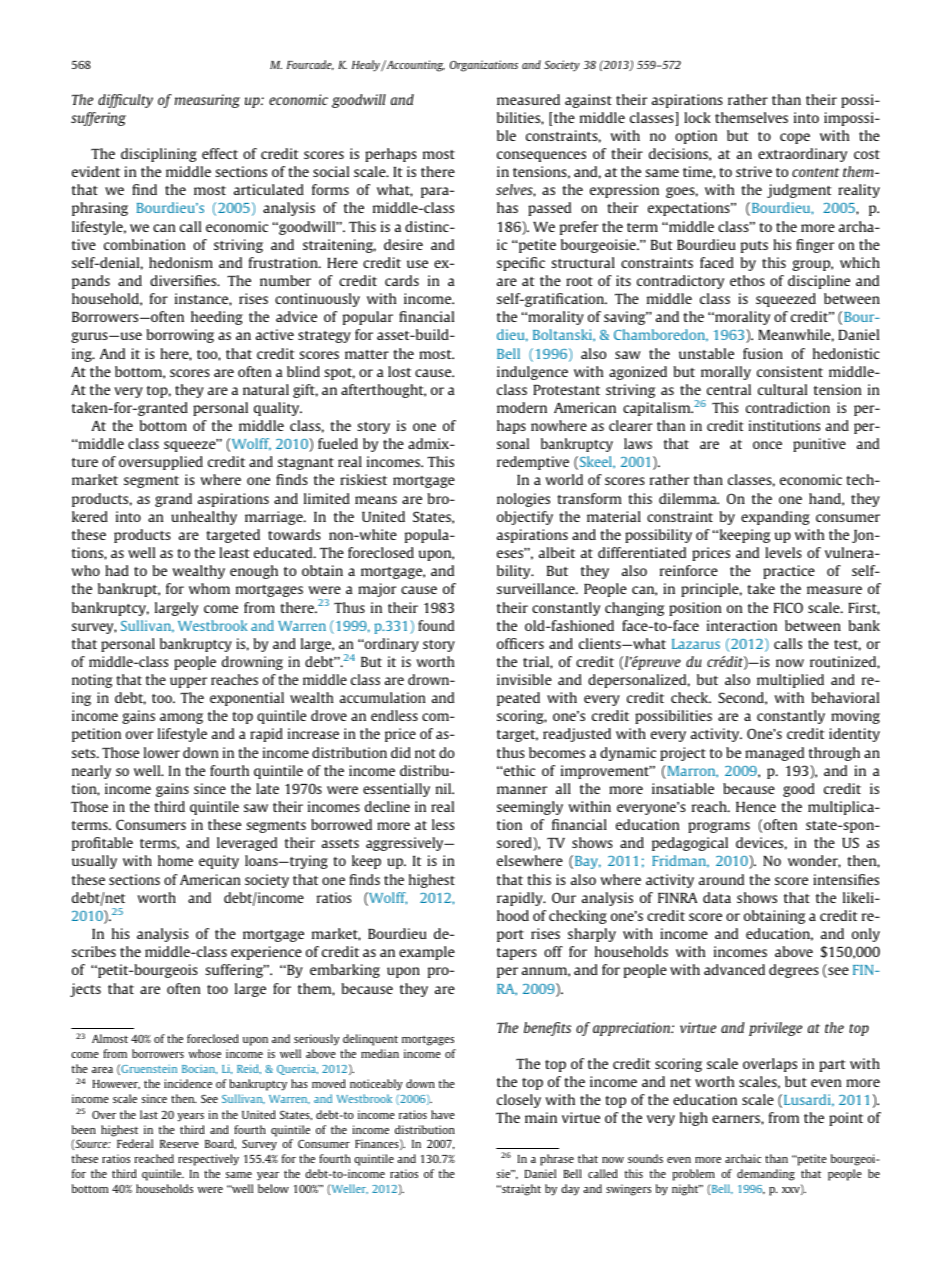 This screenshot has height=1288, width=944. Describe the element at coordinates (763, 353) in the screenshot. I see `fusion` at that location.
